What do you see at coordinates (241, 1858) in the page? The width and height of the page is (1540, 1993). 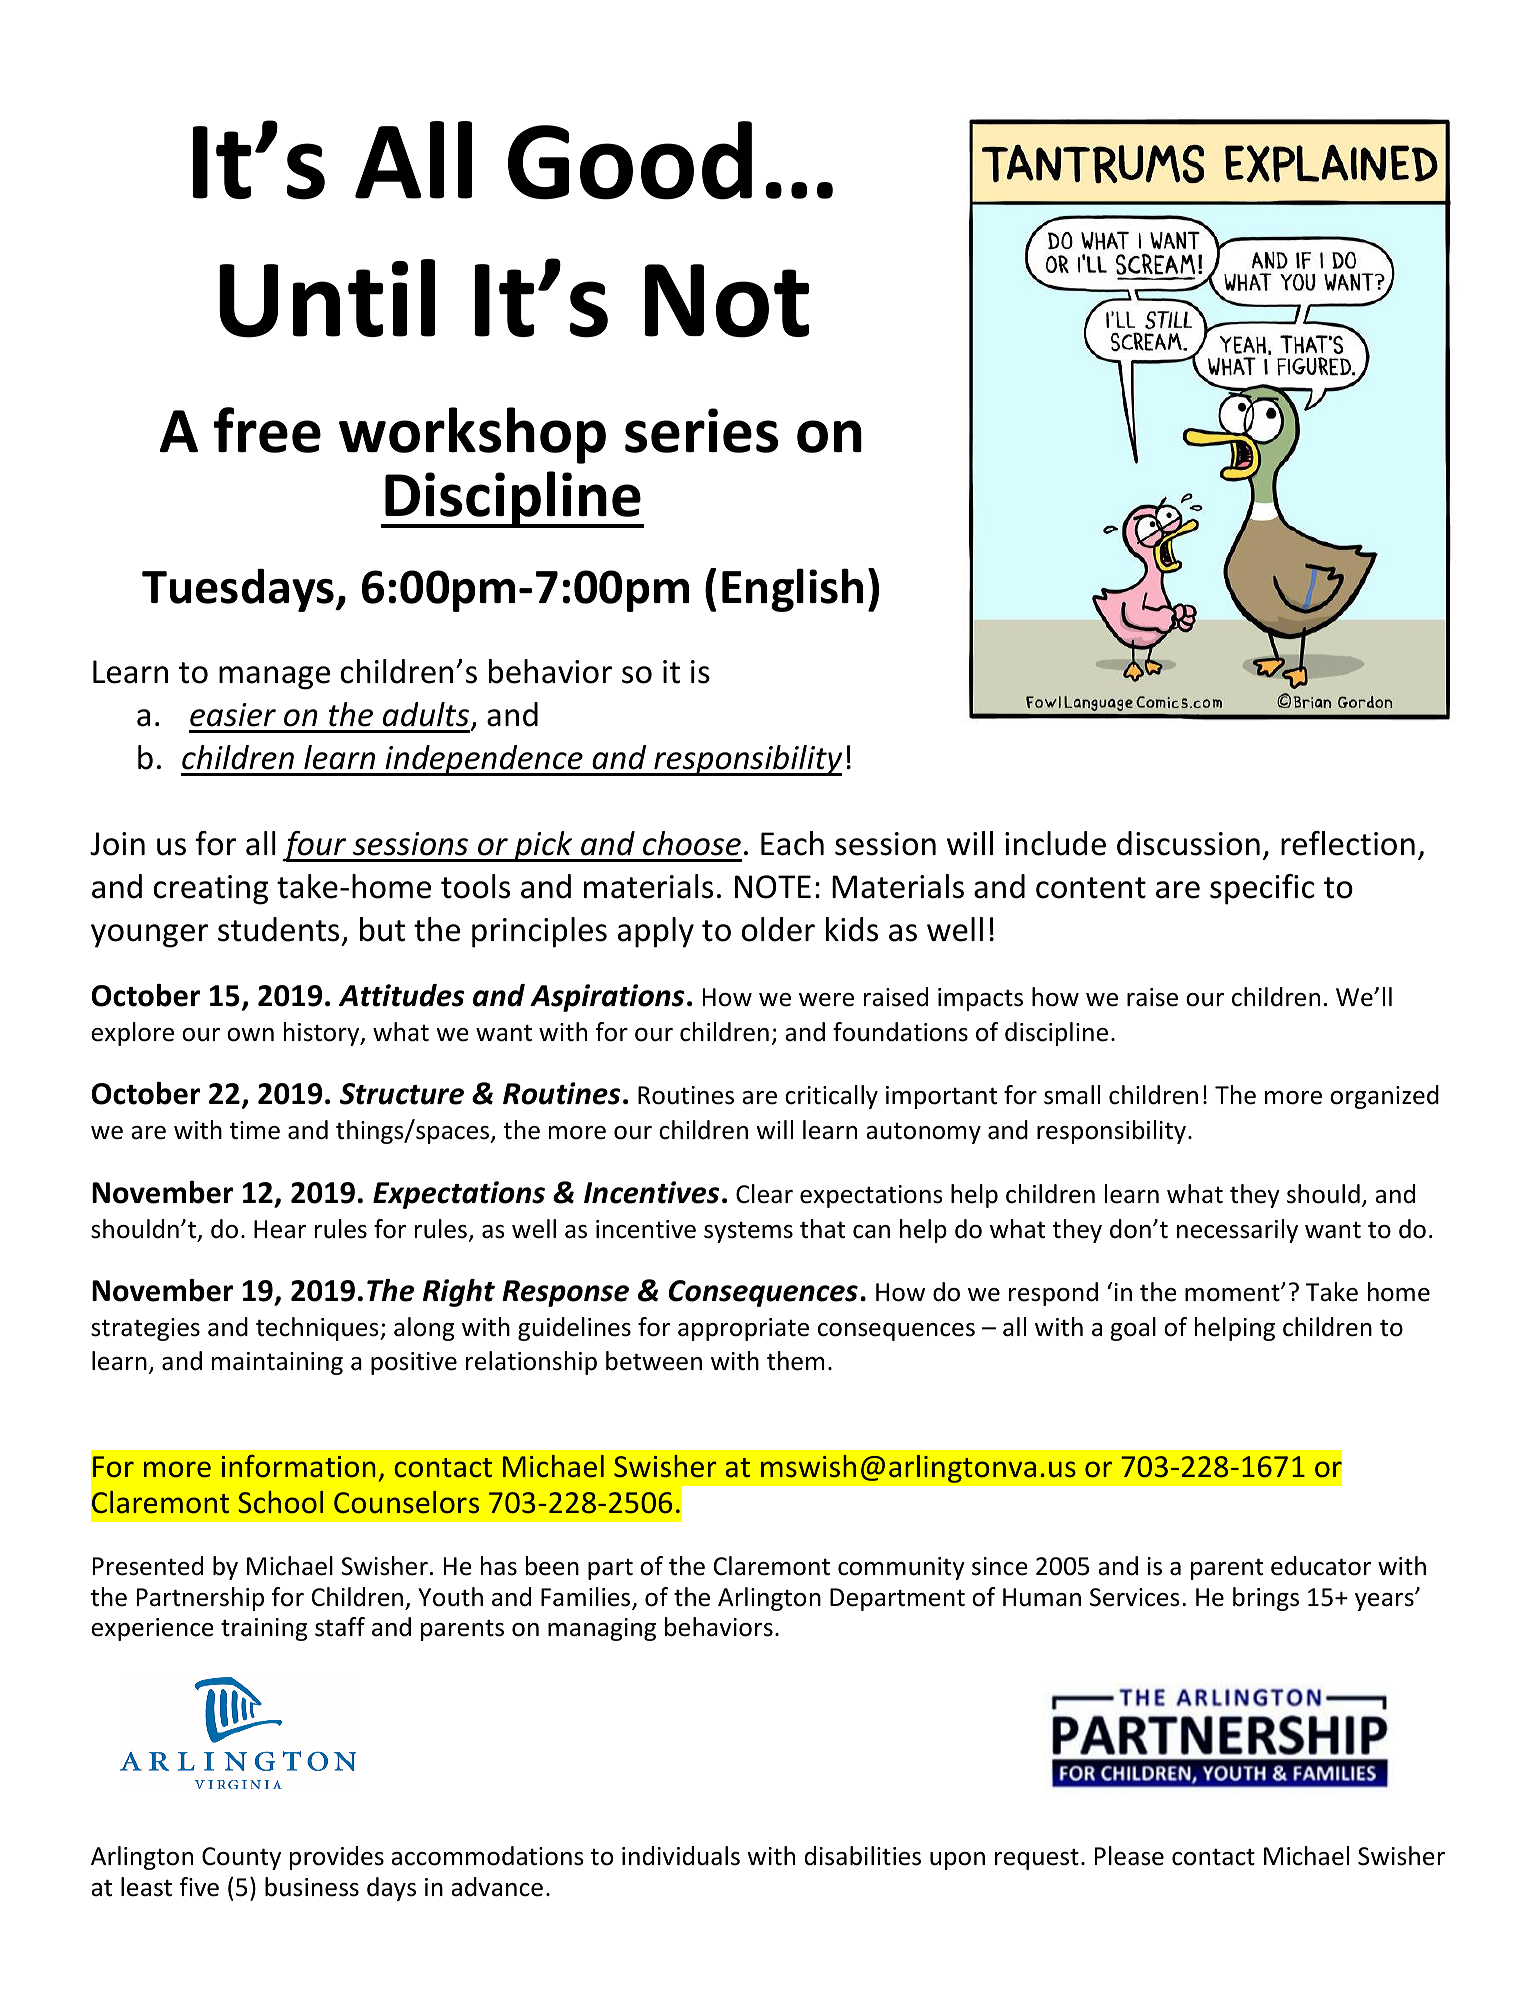 I see `County` at bounding box center [241, 1858].
